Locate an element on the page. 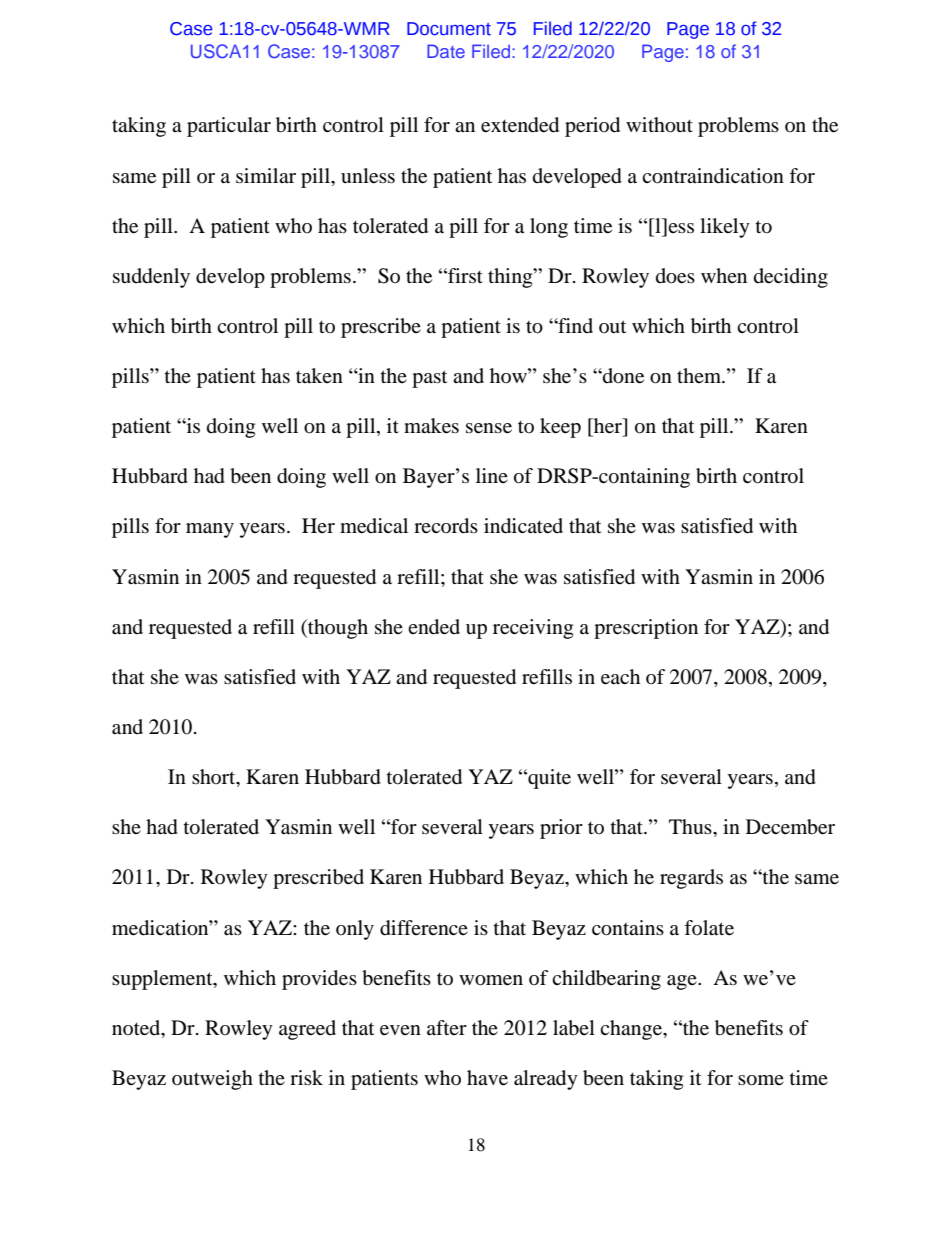 This page has height=1233, width=952. receiving is located at coordinates (533, 629).
